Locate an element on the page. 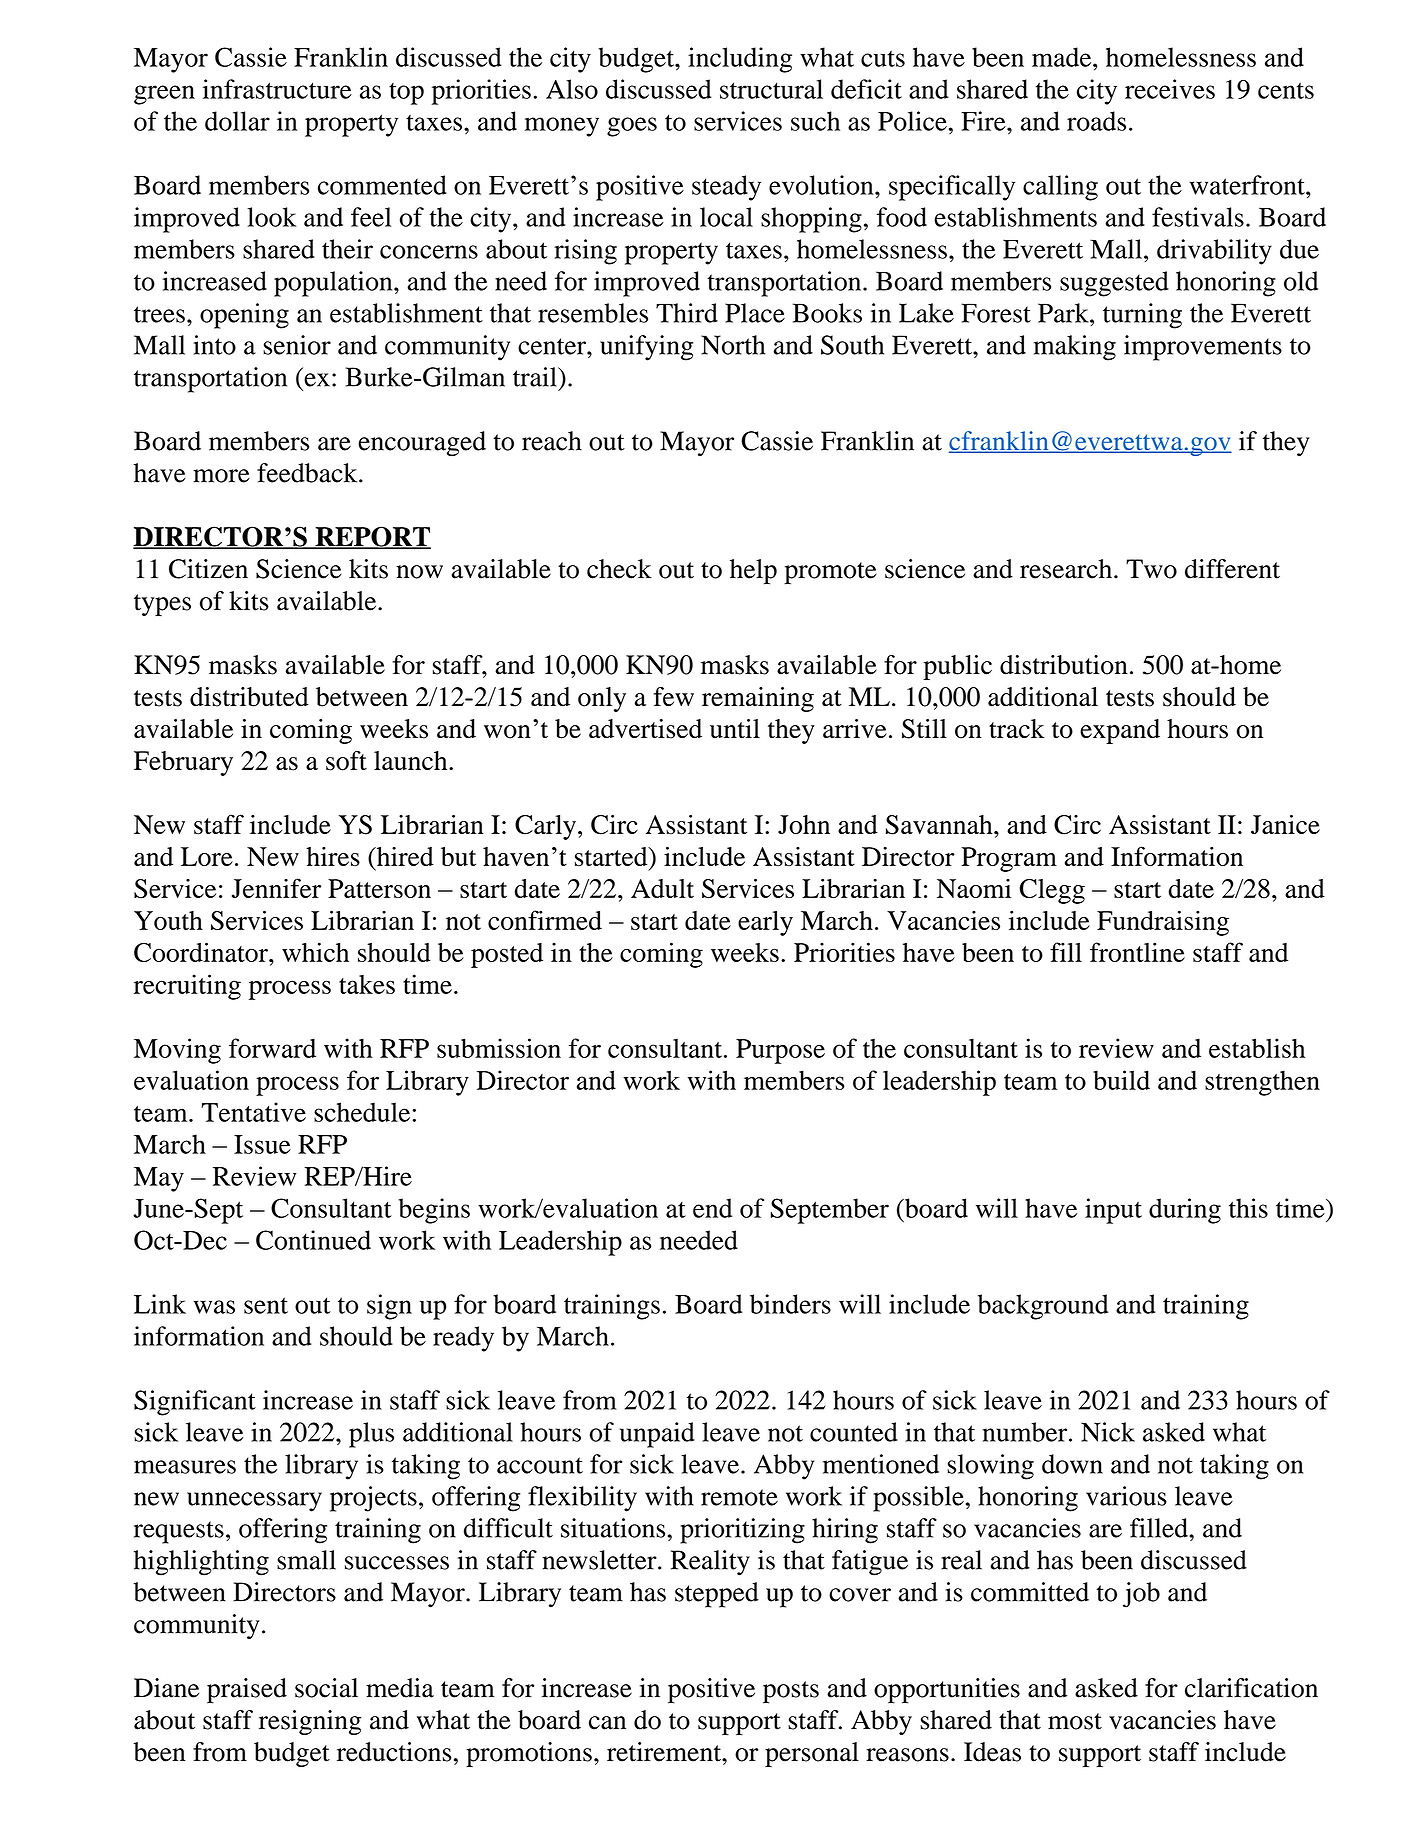 This page has height=1835, width=1418. Fundraising is located at coordinates (1163, 923).
